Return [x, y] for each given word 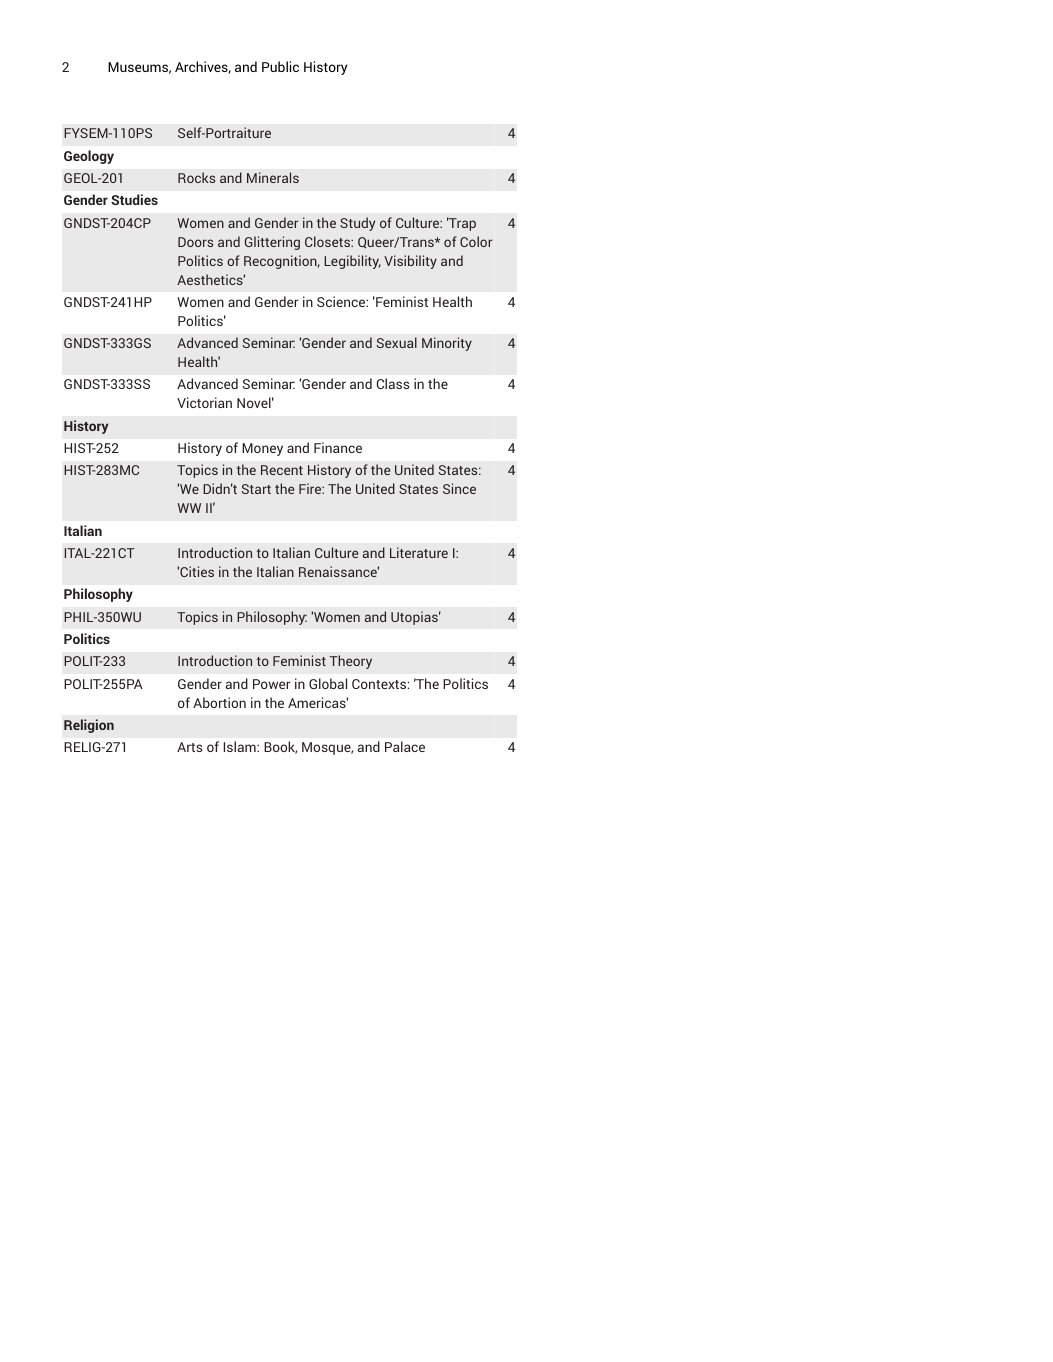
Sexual [397, 342]
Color [476, 241]
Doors [195, 242]
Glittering [272, 243]
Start [256, 489]
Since [459, 488]
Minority [447, 344]
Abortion [219, 702]
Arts [189, 747]
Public [280, 66]
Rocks [196, 177]
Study [357, 224]
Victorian [204, 402]
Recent [282, 470]
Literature [419, 552]
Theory [351, 662]
